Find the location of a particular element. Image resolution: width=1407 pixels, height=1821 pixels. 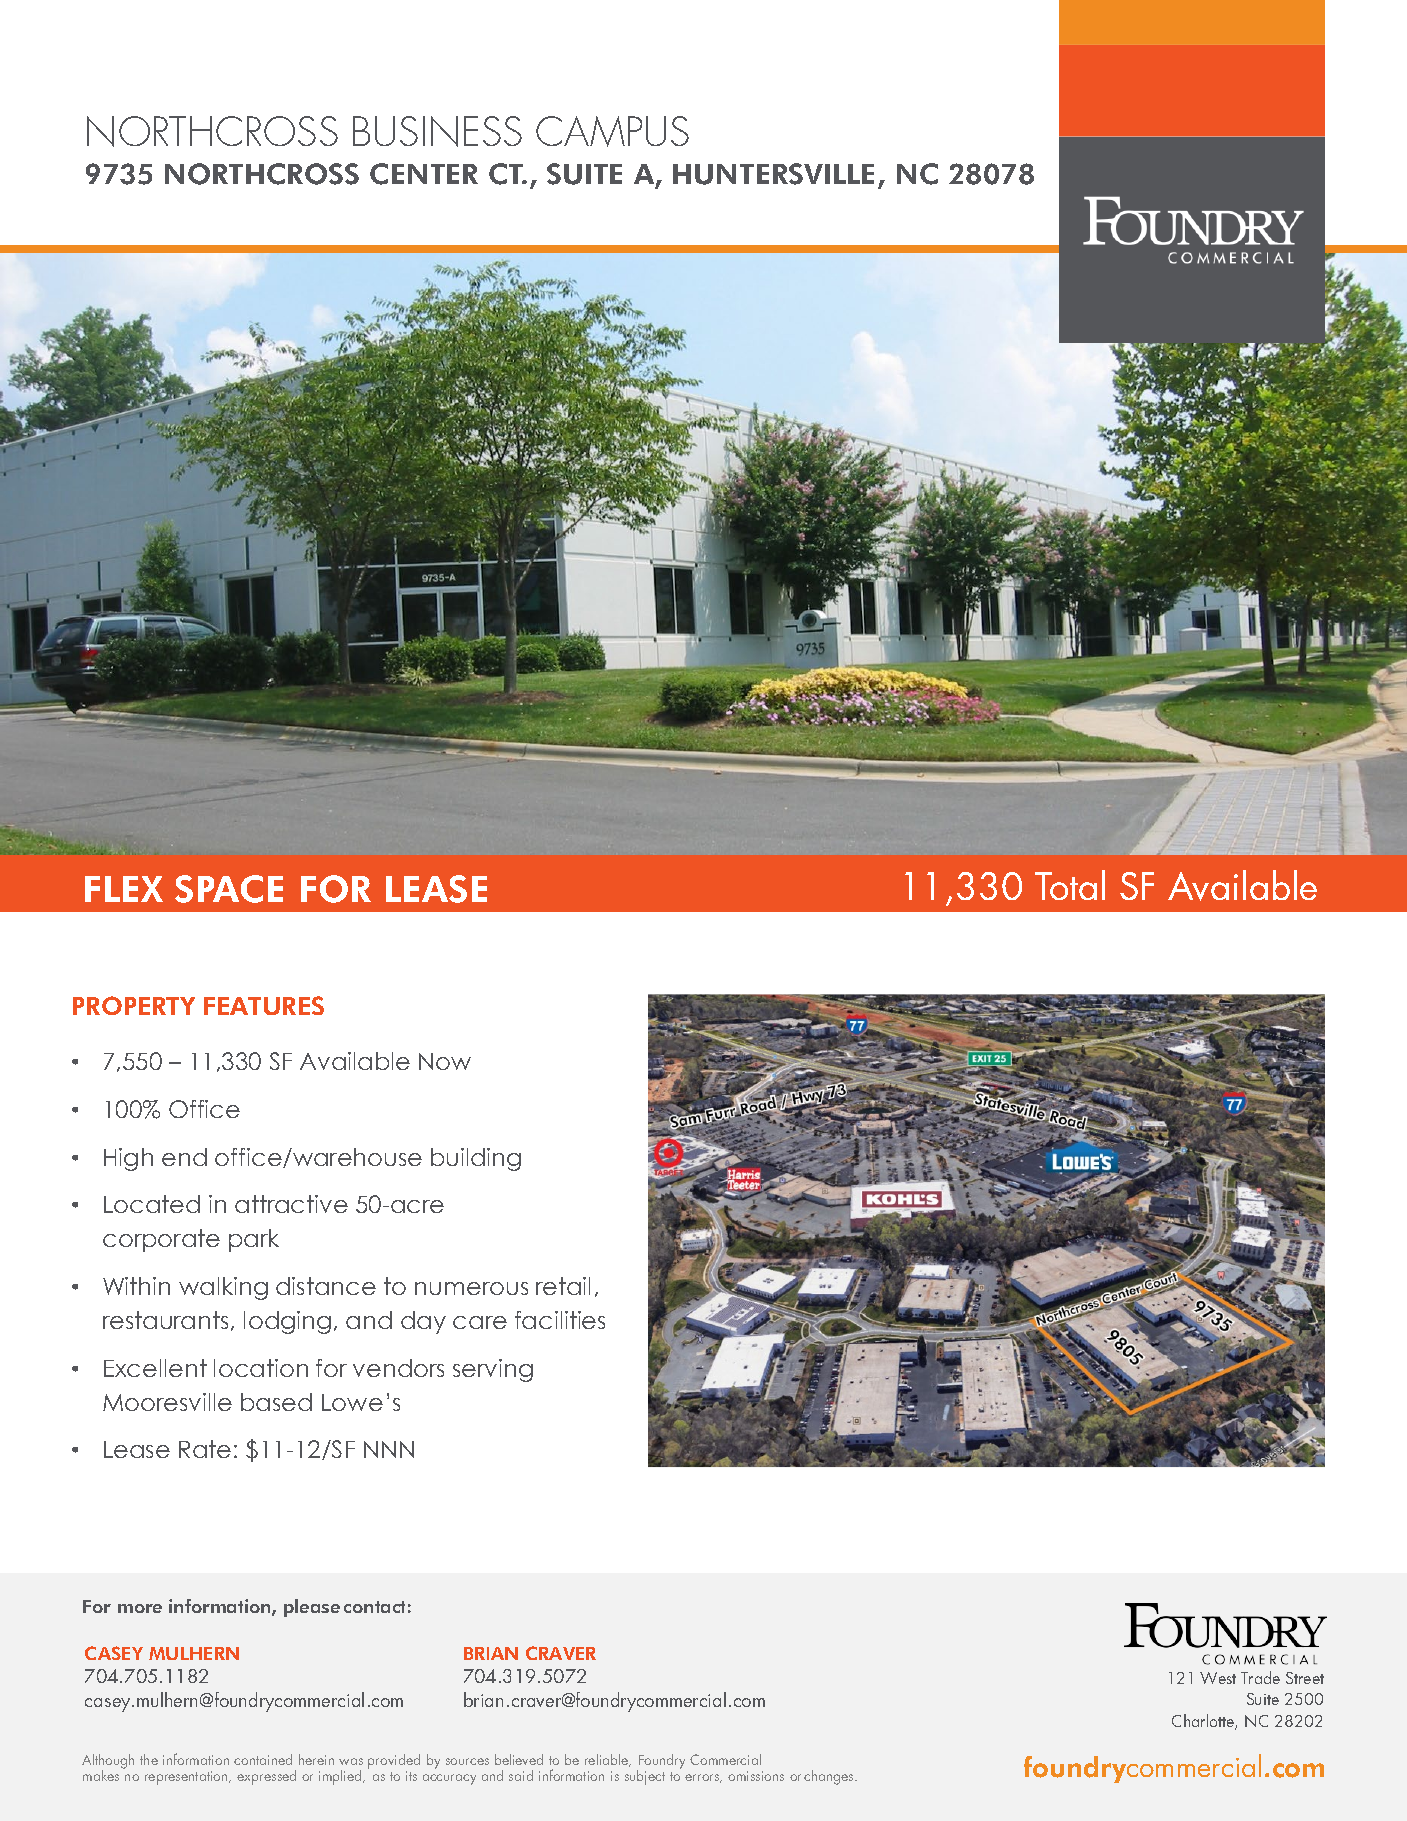

errors is located at coordinates (703, 1778).
